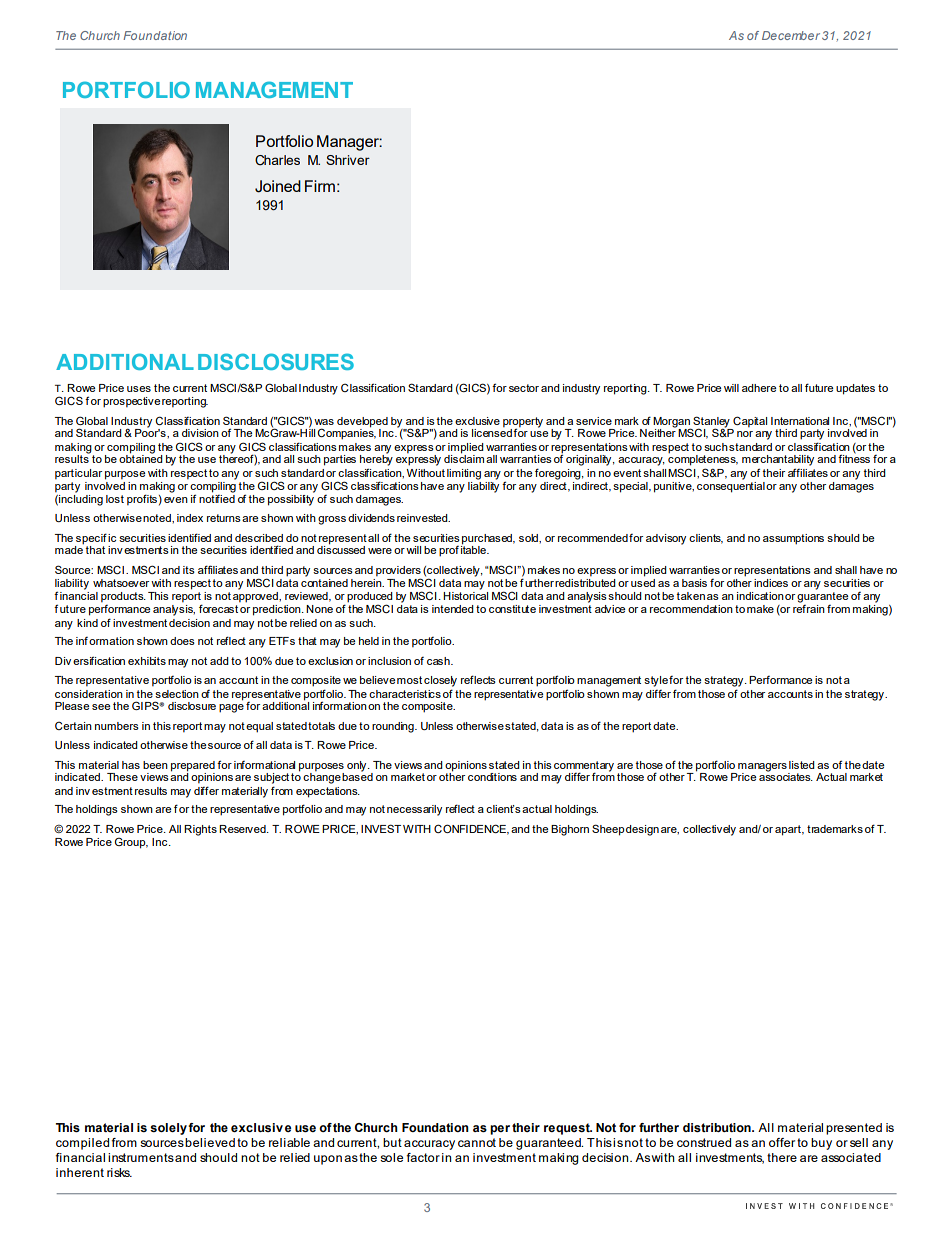  What do you see at coordinates (759, 388) in the screenshot?
I see `adhere` at bounding box center [759, 388].
